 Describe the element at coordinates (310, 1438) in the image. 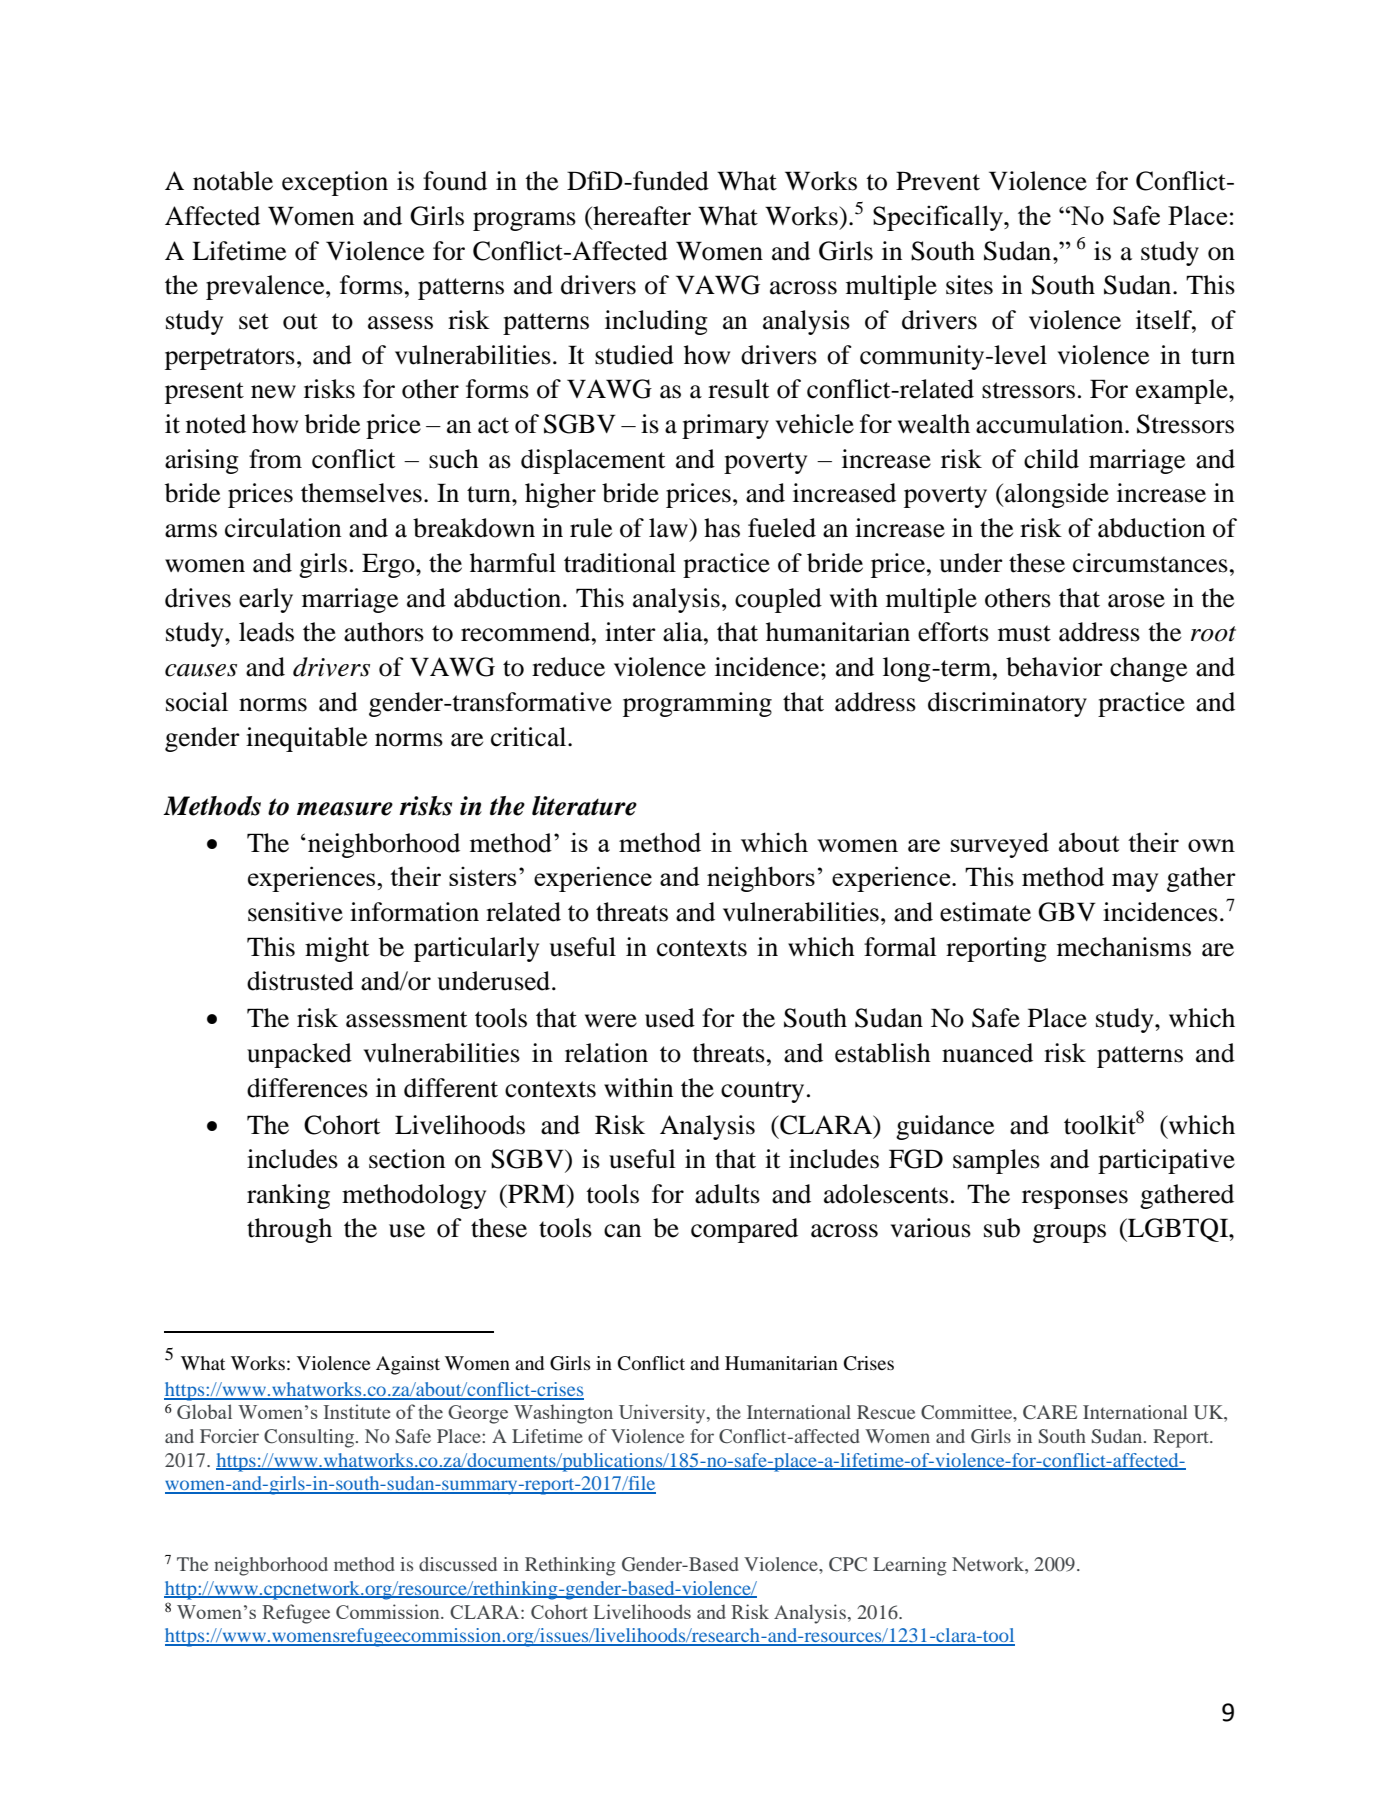

I see `Consulting` at that location.
